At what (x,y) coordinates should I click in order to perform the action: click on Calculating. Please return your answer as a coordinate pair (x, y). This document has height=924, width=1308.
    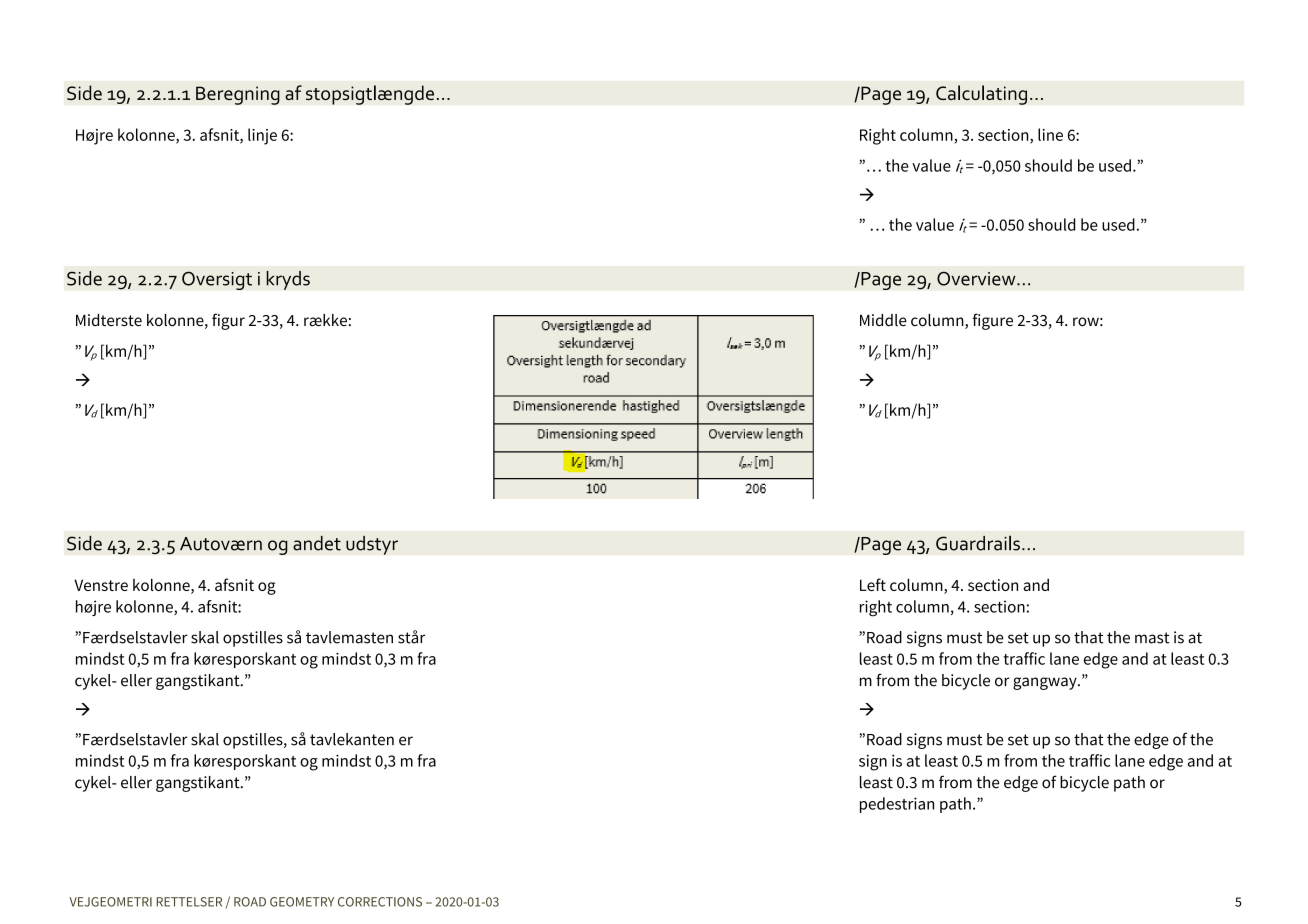
    Looking at the image, I should click on (981, 95).
